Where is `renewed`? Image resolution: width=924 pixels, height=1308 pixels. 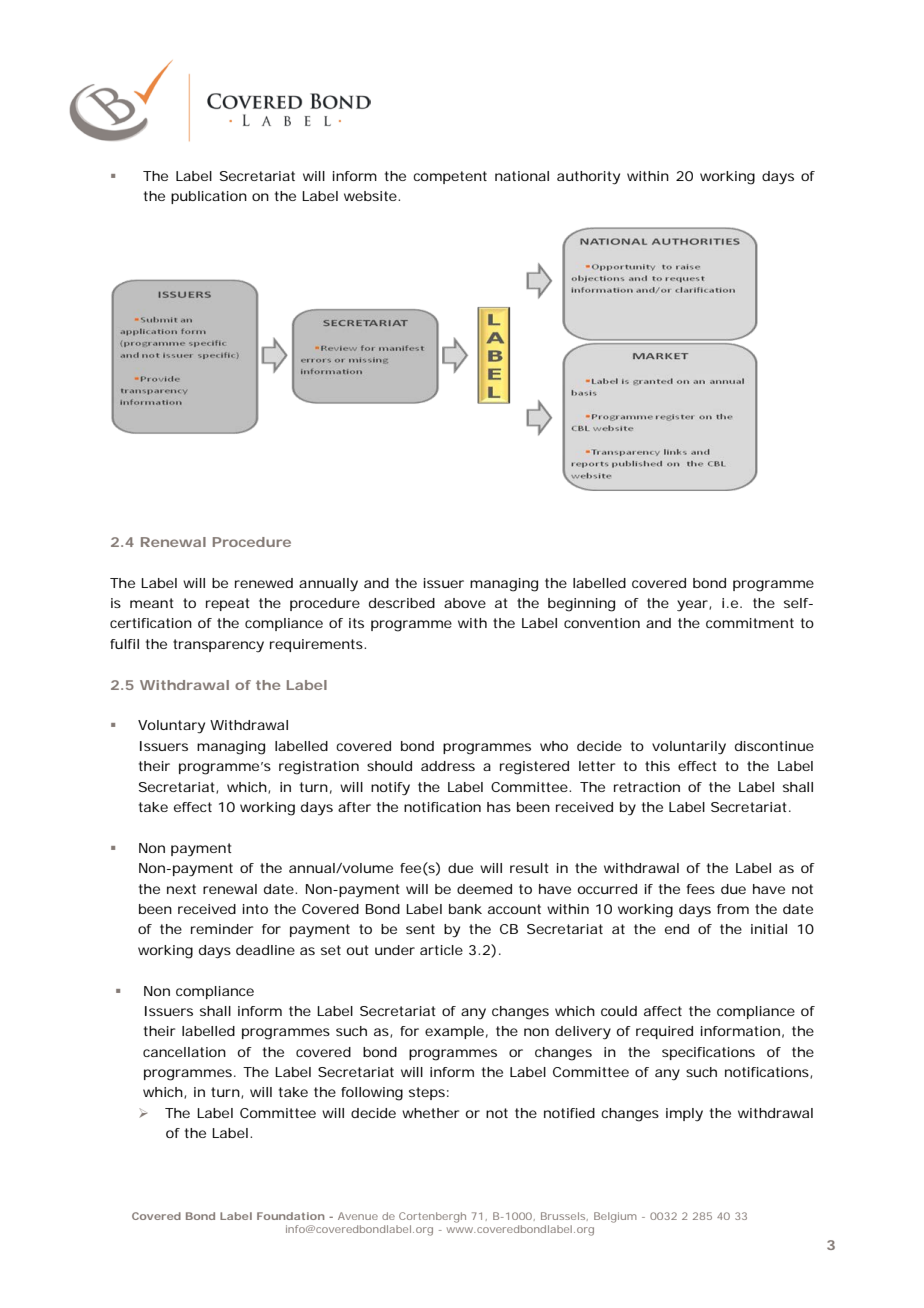 renewed is located at coordinates (264, 583).
